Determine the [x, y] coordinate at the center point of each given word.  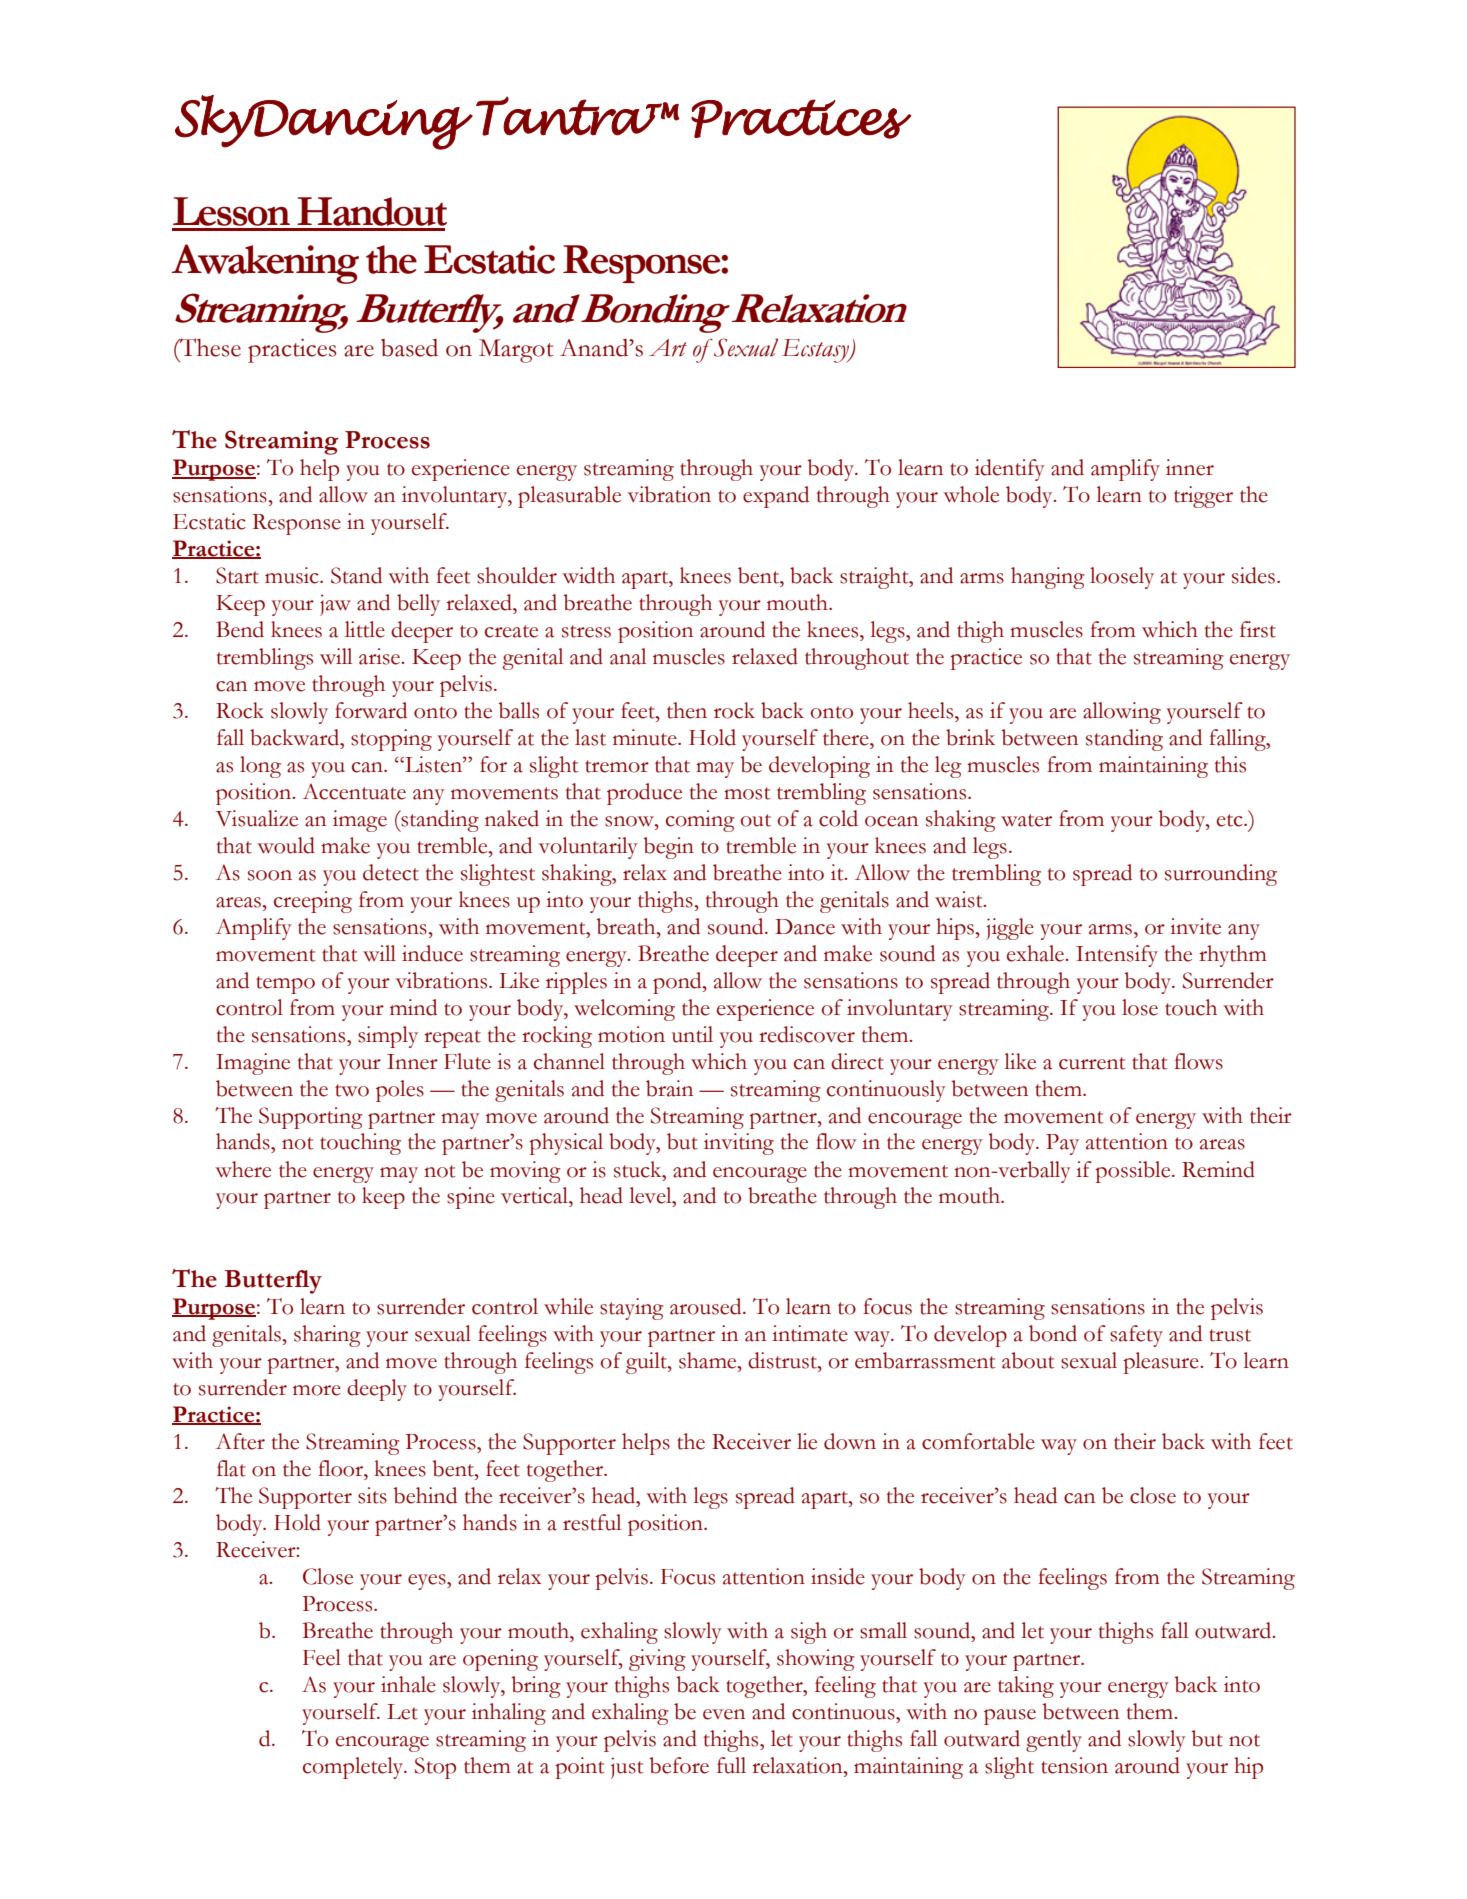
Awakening [265, 264]
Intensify [1117, 956]
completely [354, 1768]
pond [678, 983]
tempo [285, 985]
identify [1010, 470]
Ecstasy [817, 351]
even [724, 1714]
